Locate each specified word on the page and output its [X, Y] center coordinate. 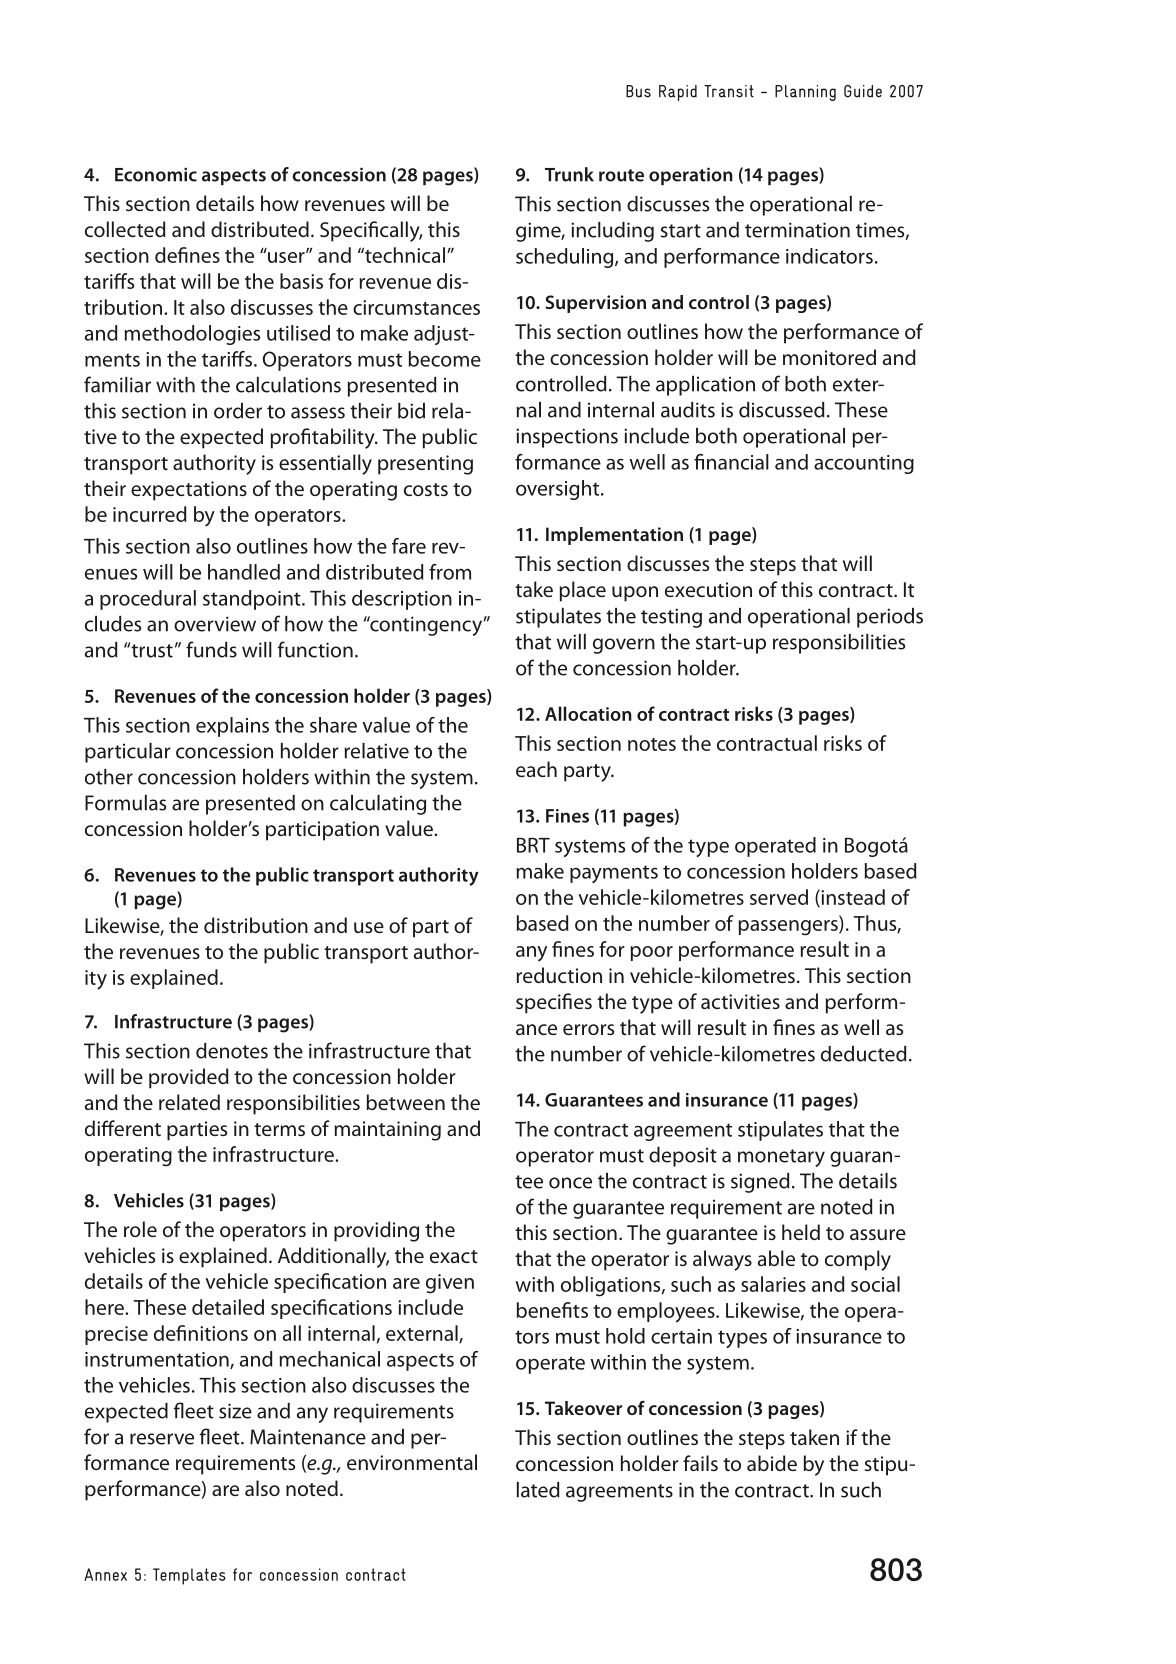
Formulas [125, 803]
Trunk [569, 174]
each [536, 769]
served [779, 897]
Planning [805, 93]
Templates [189, 1576]
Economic [156, 174]
